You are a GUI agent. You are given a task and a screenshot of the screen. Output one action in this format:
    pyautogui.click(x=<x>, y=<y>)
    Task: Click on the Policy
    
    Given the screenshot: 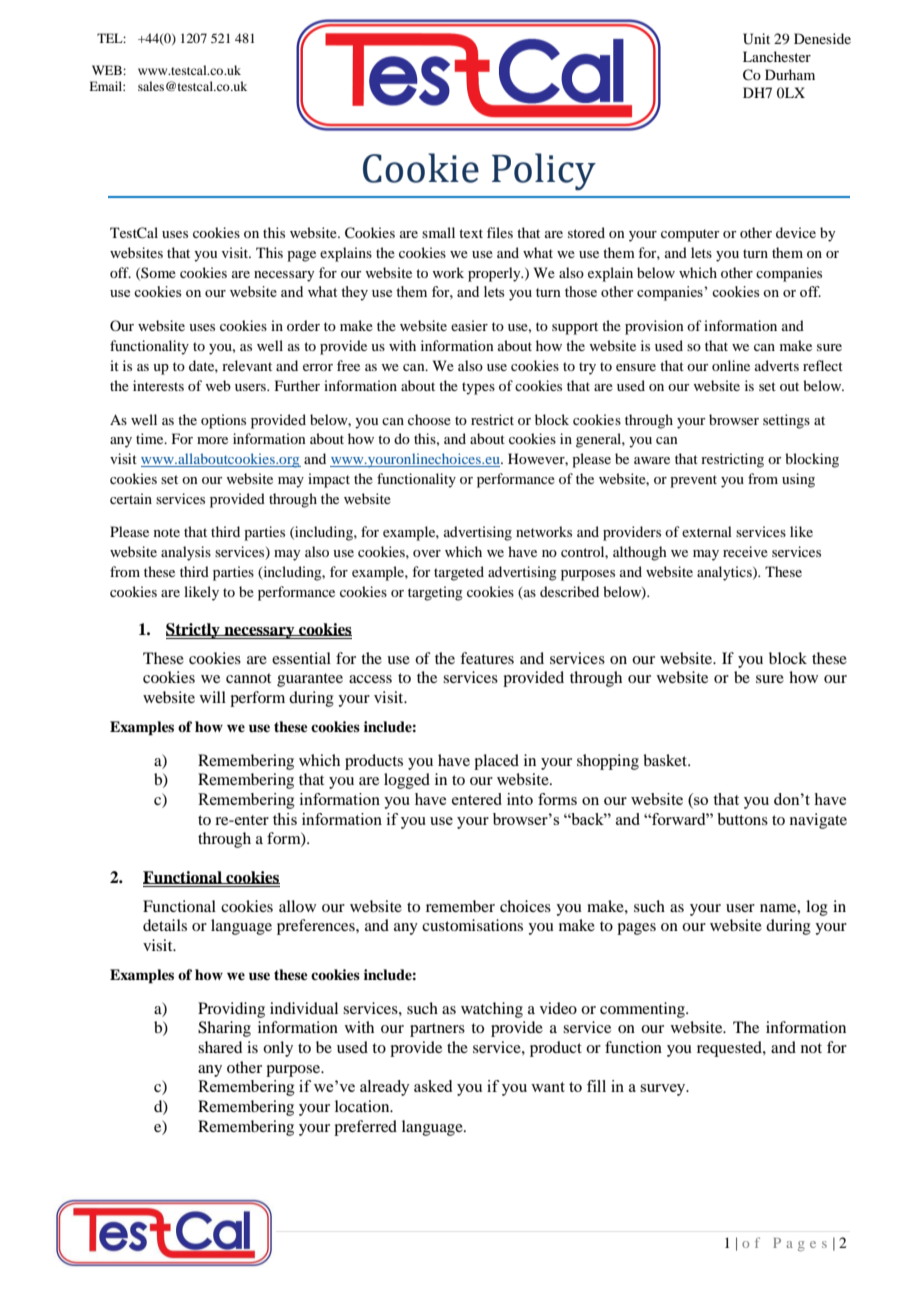 What is the action you would take?
    pyautogui.click(x=544, y=171)
